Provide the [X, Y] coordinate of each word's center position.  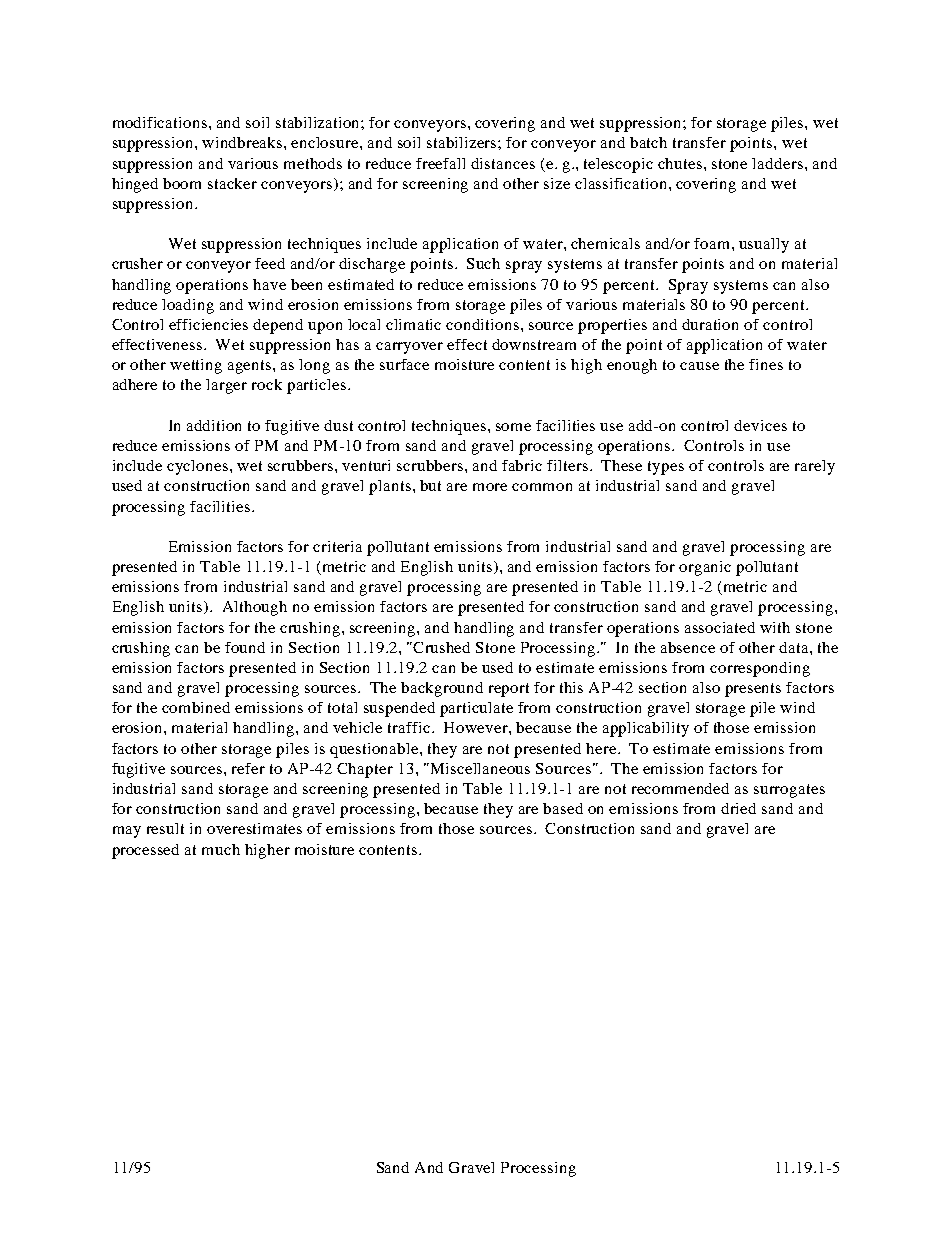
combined [196, 707]
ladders [777, 163]
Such [483, 263]
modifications [160, 122]
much [221, 849]
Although [255, 608]
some [513, 427]
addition [214, 425]
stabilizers [463, 142]
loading [188, 306]
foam [713, 243]
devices [760, 425]
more [490, 487]
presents [753, 690]
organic [705, 568]
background [442, 689]
